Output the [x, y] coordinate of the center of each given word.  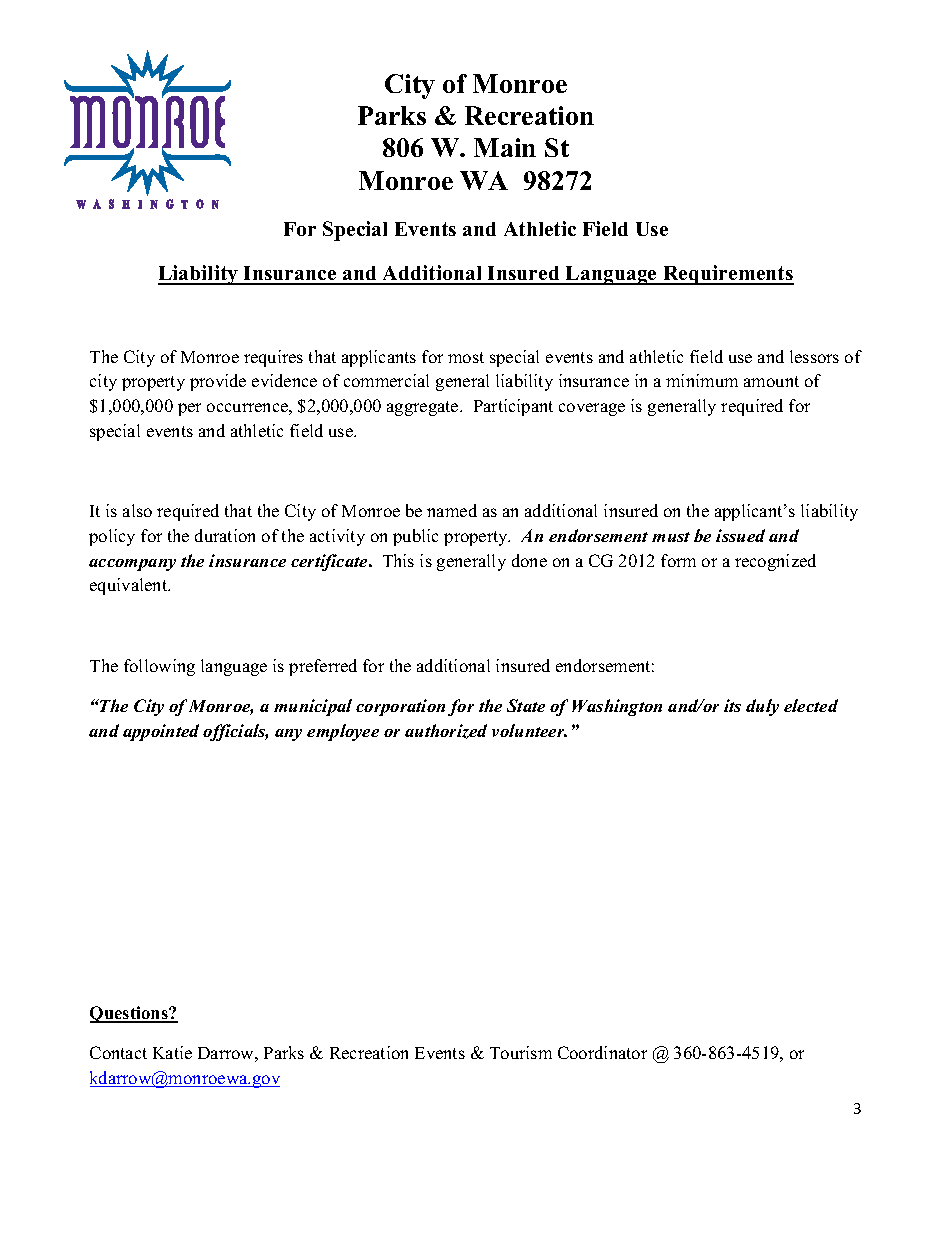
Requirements [727, 275]
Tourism [521, 1052]
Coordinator [602, 1052]
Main [505, 147]
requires [273, 358]
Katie [172, 1052]
